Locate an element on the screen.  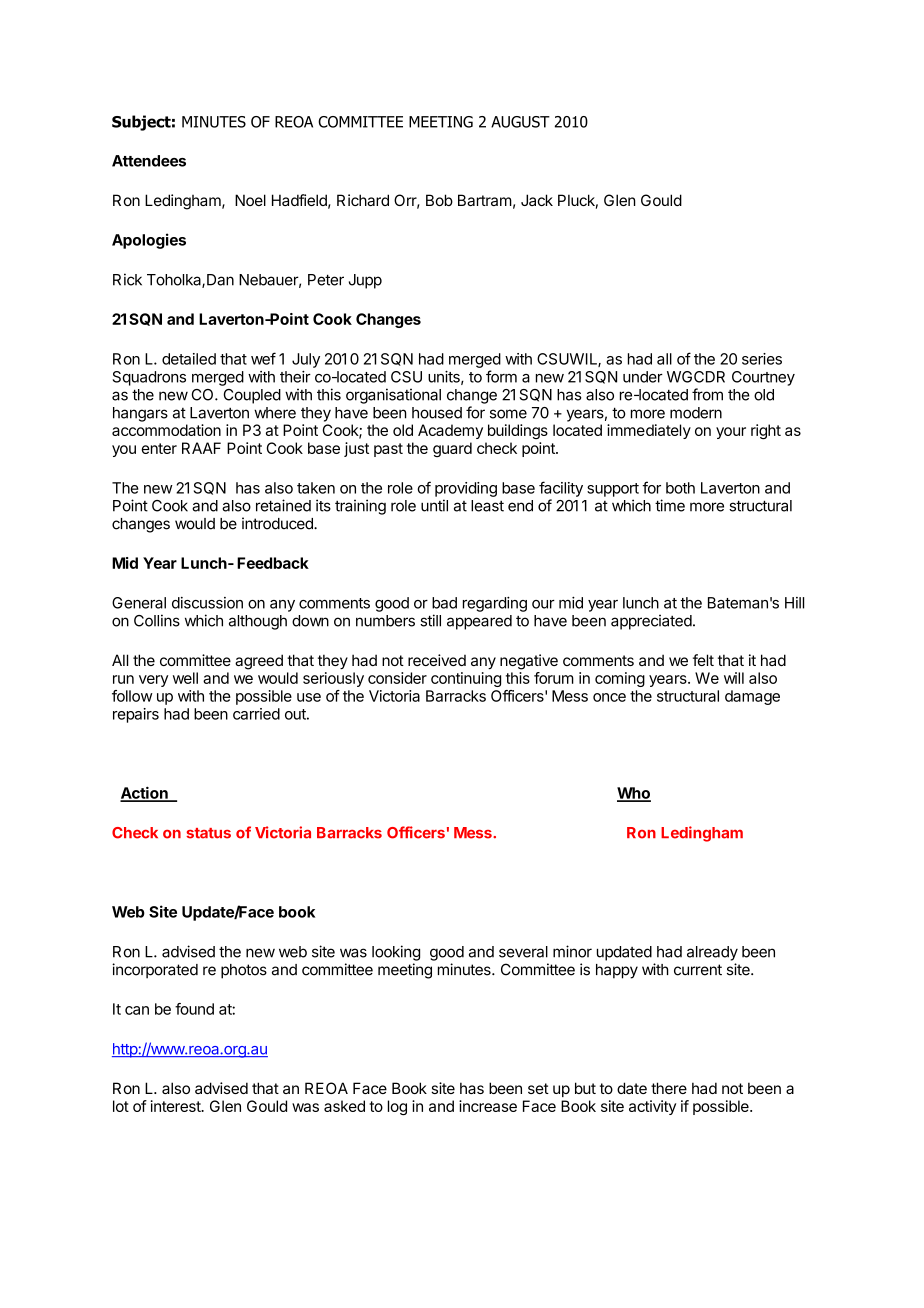
Attendees is located at coordinates (149, 161).
